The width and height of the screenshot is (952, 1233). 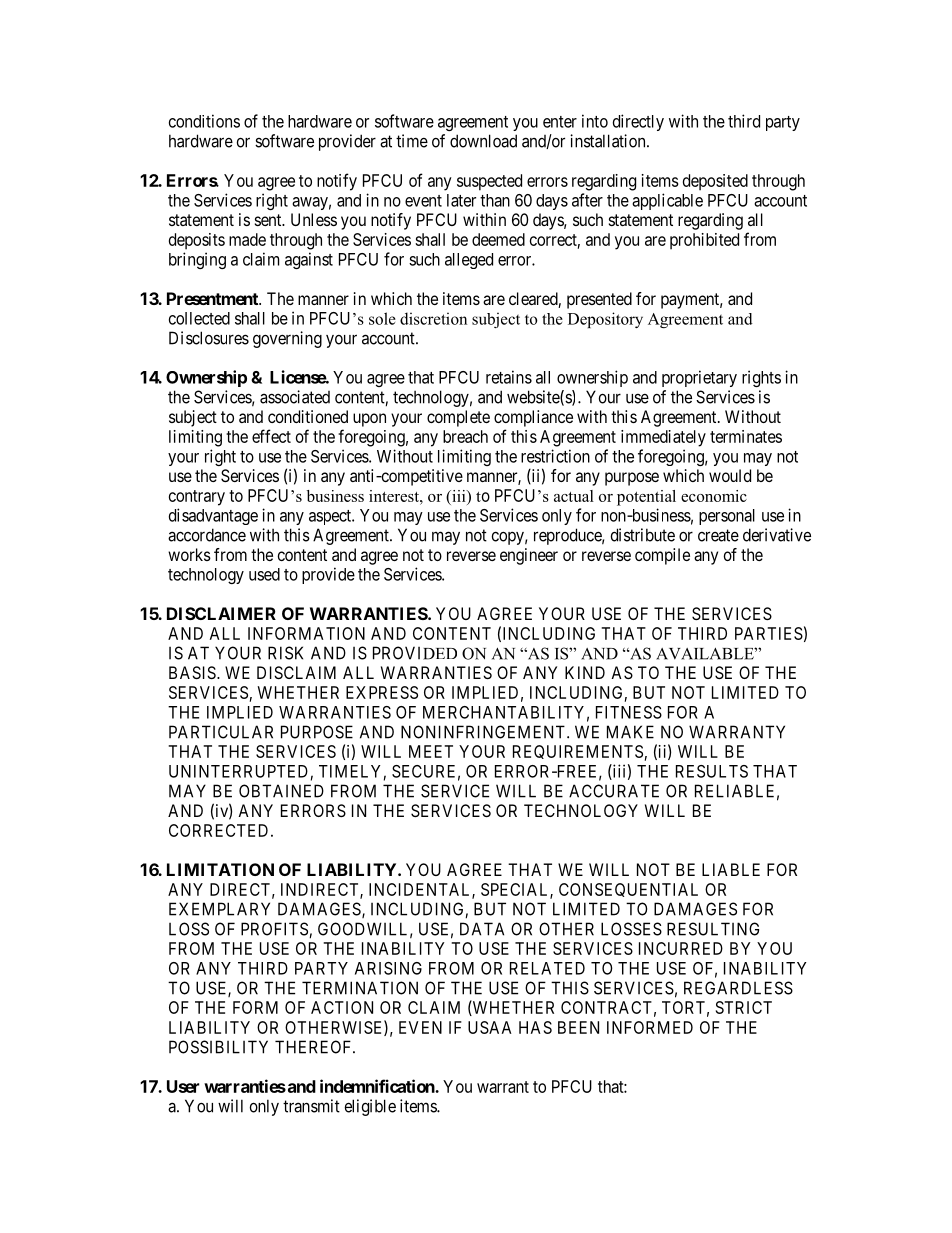 What do you see at coordinates (713, 929) in the screenshot?
I see `RESULTING` at bounding box center [713, 929].
